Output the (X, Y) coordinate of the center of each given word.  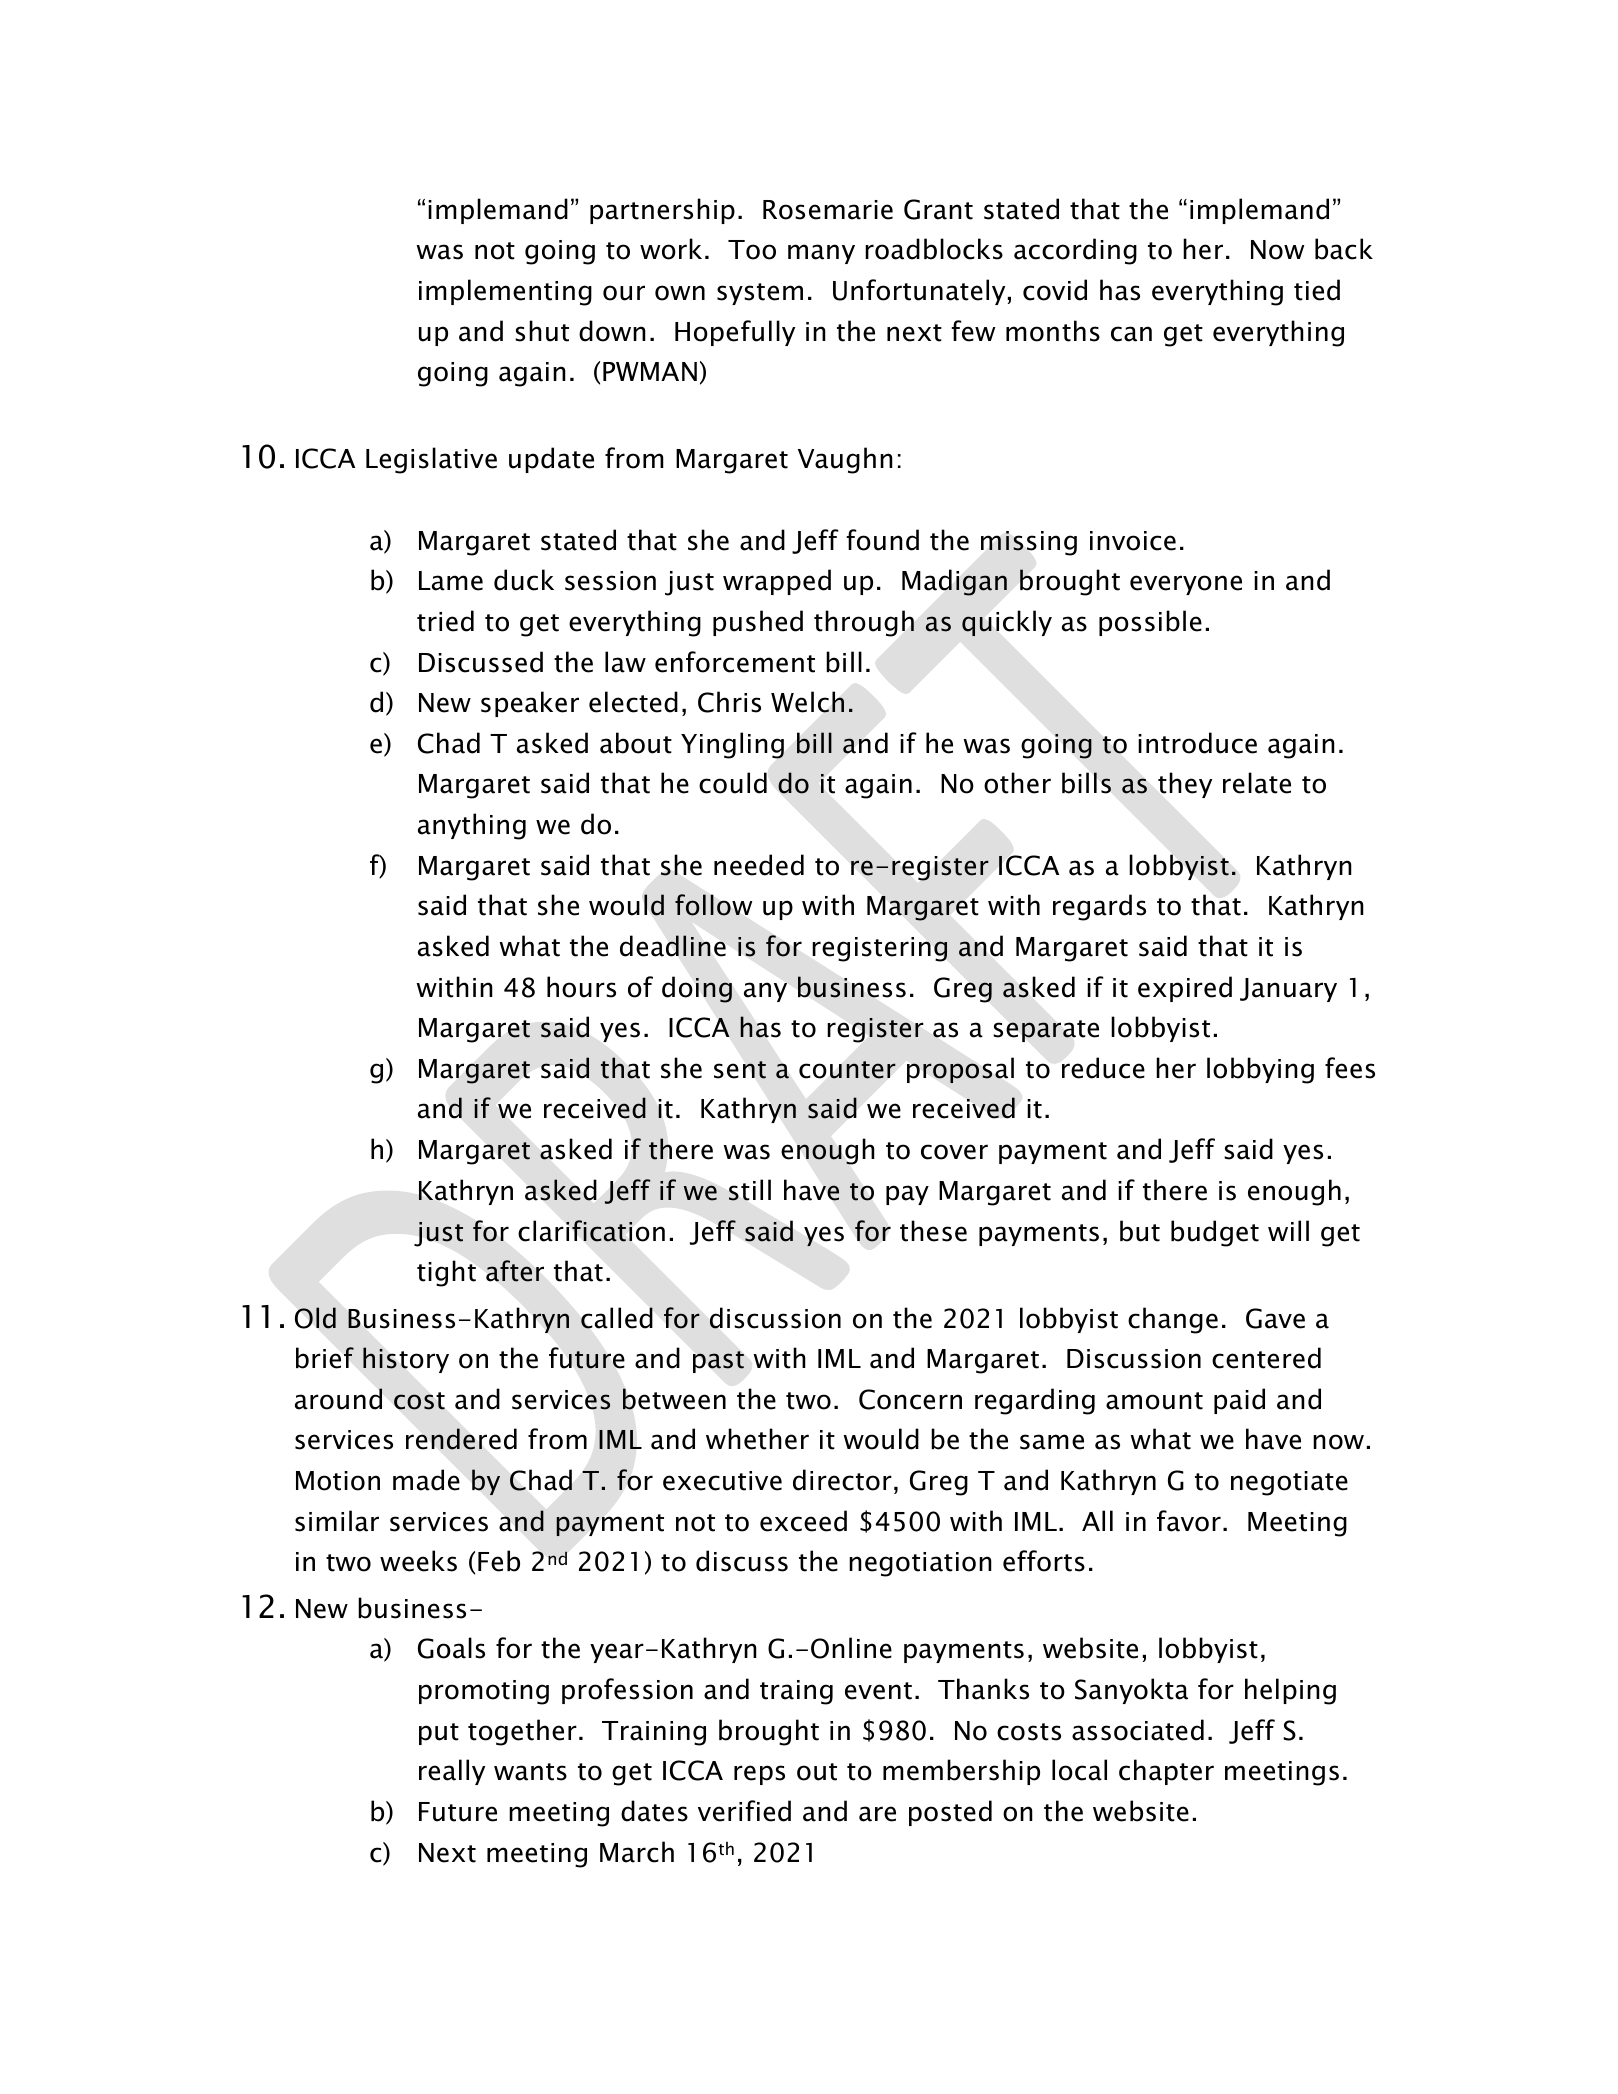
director (842, 1480)
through (864, 623)
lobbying (1260, 1070)
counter (847, 1070)
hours (581, 987)
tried (445, 621)
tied (1317, 290)
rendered (461, 1439)
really (452, 1772)
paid (1239, 1401)
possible (1150, 623)
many (821, 254)
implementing (505, 292)
